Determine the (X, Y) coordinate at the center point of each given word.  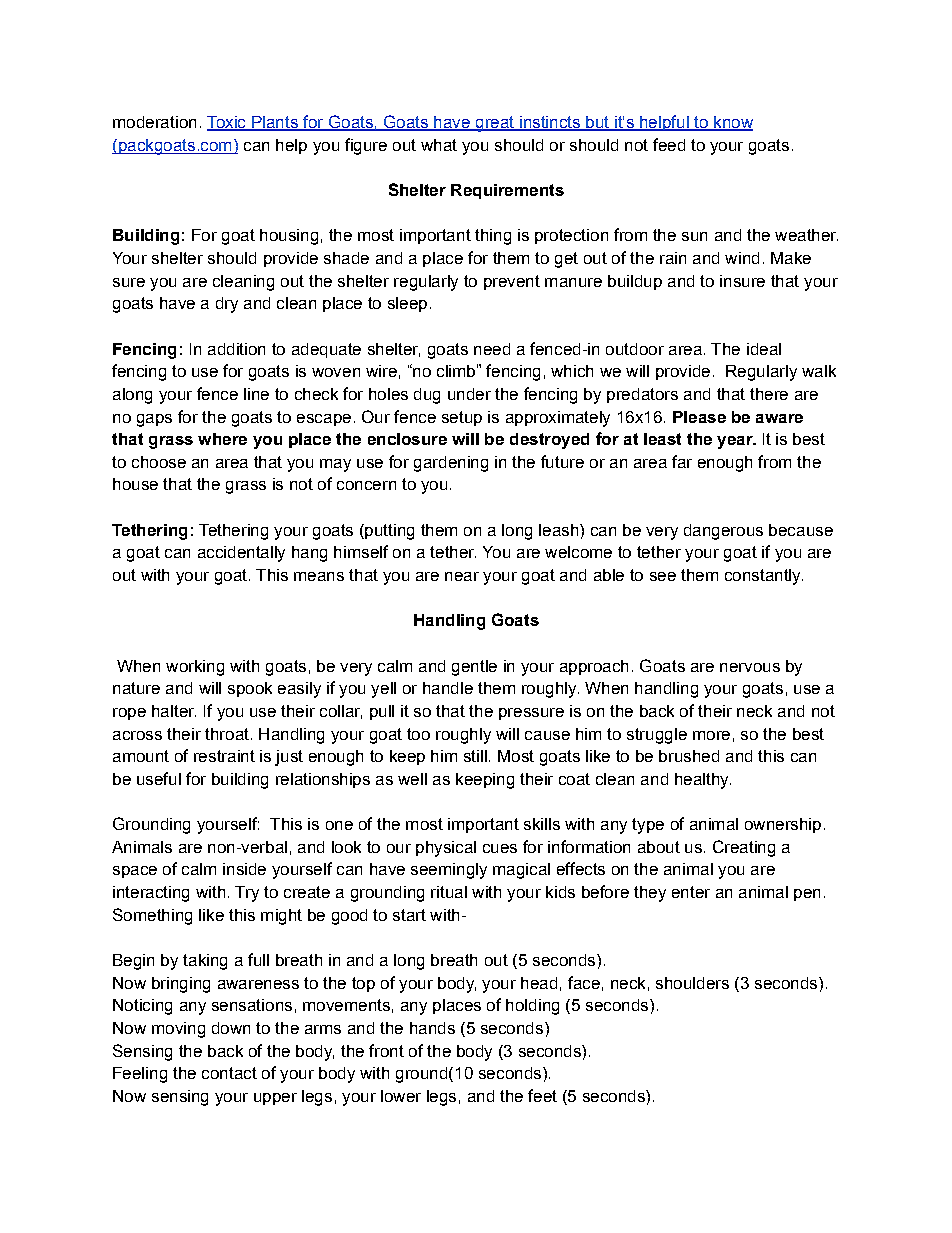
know (732, 123)
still (475, 756)
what (439, 145)
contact (229, 1073)
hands (432, 1028)
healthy (703, 781)
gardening (451, 464)
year (736, 442)
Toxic (227, 123)
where (222, 439)
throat (227, 734)
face (584, 982)
